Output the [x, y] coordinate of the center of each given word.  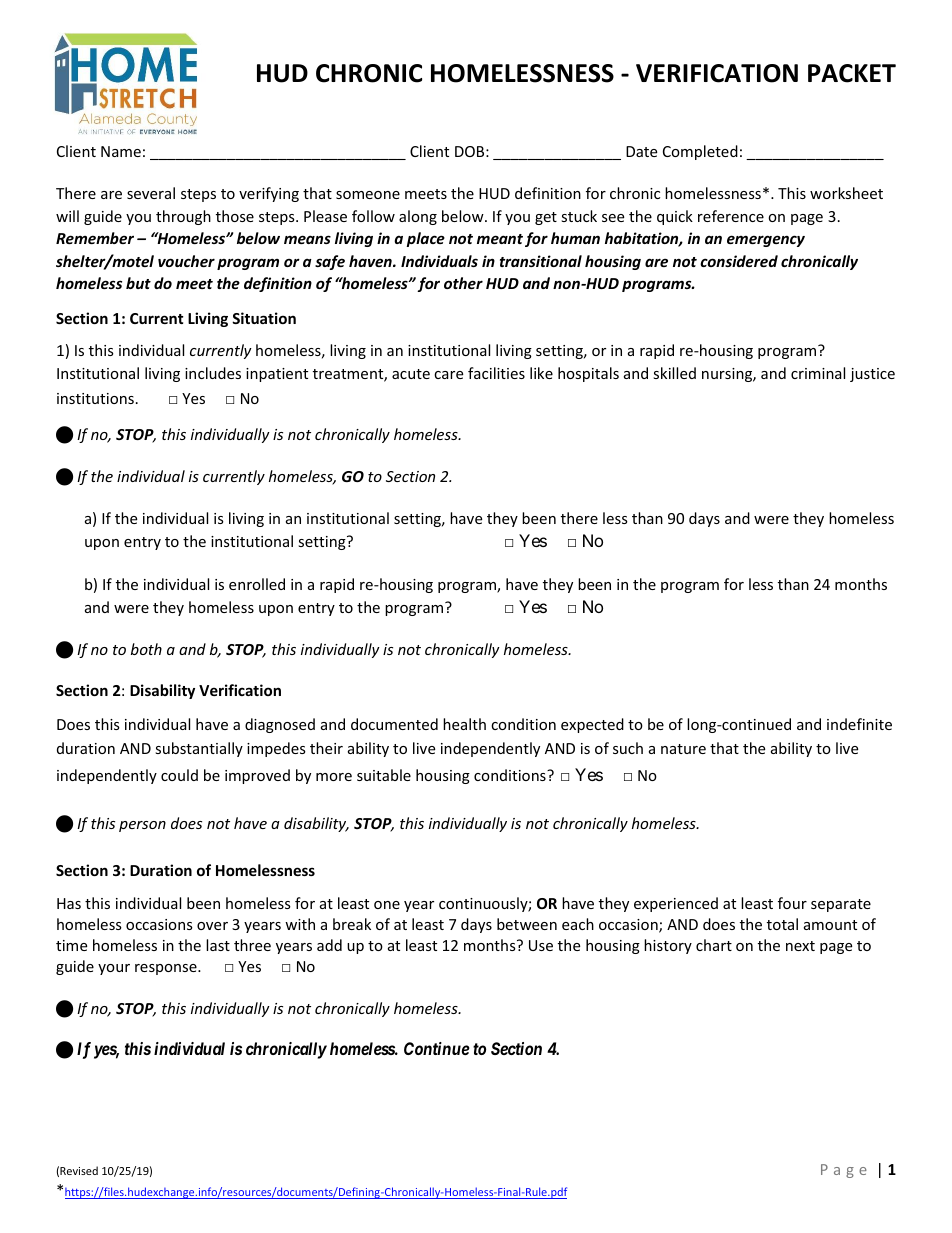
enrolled [257, 584]
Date [641, 151]
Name [121, 151]
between [527, 924]
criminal [818, 373]
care [448, 375]
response [167, 969]
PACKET [852, 73]
